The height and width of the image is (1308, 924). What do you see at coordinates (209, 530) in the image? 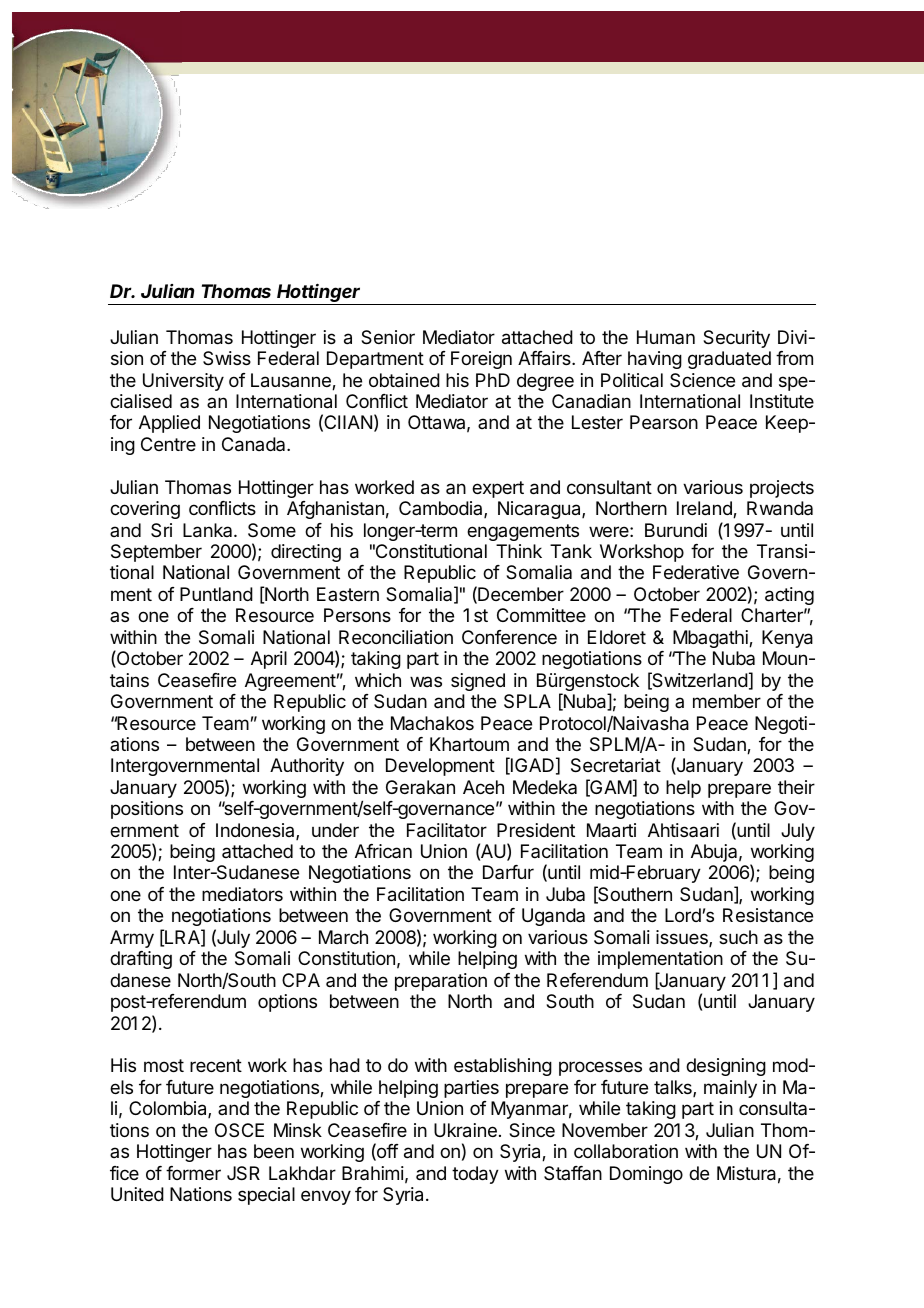
I see `Lanka` at bounding box center [209, 530].
